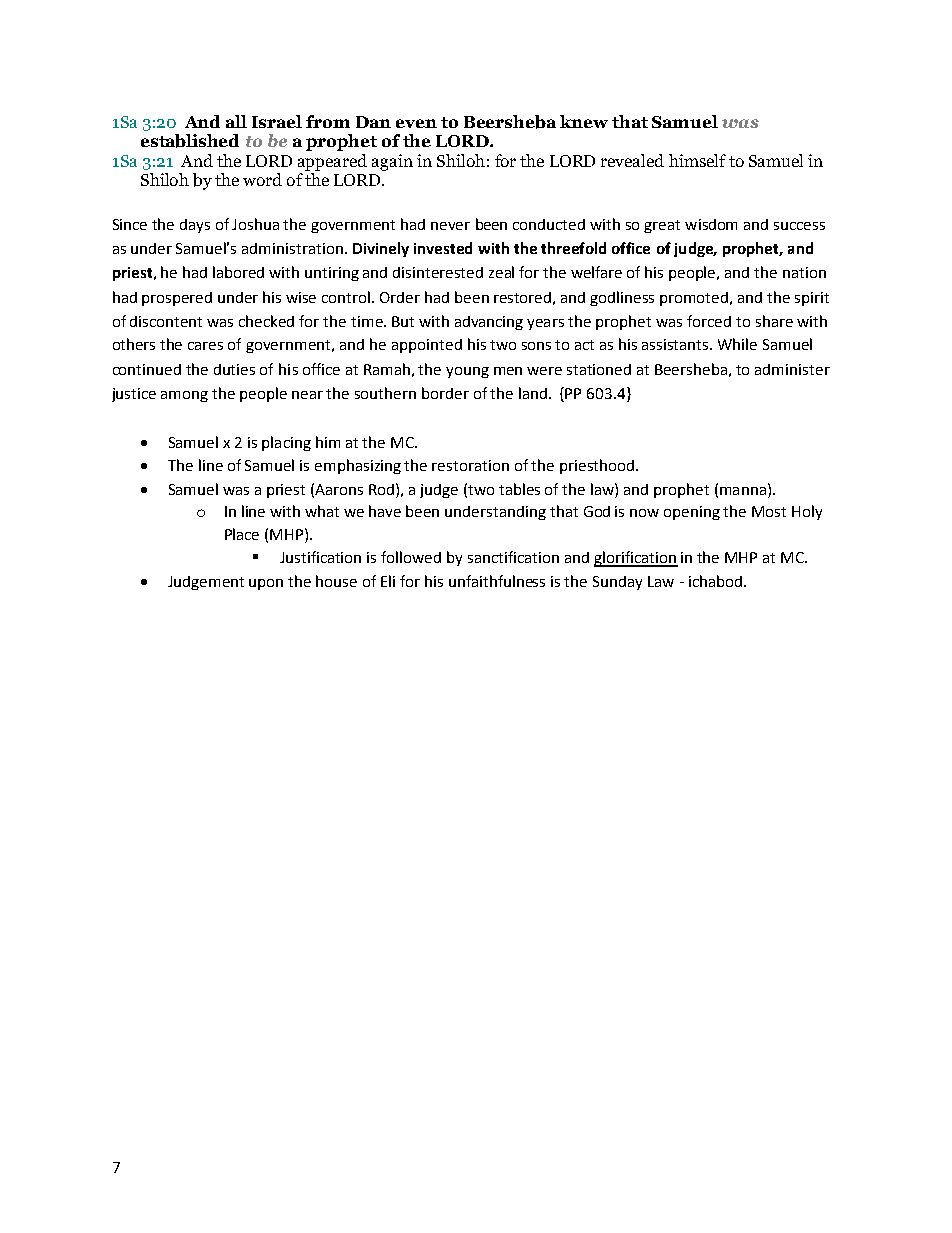 The height and width of the screenshot is (1233, 952). Describe the element at coordinates (286, 443) in the screenshot. I see `placing` at that location.
